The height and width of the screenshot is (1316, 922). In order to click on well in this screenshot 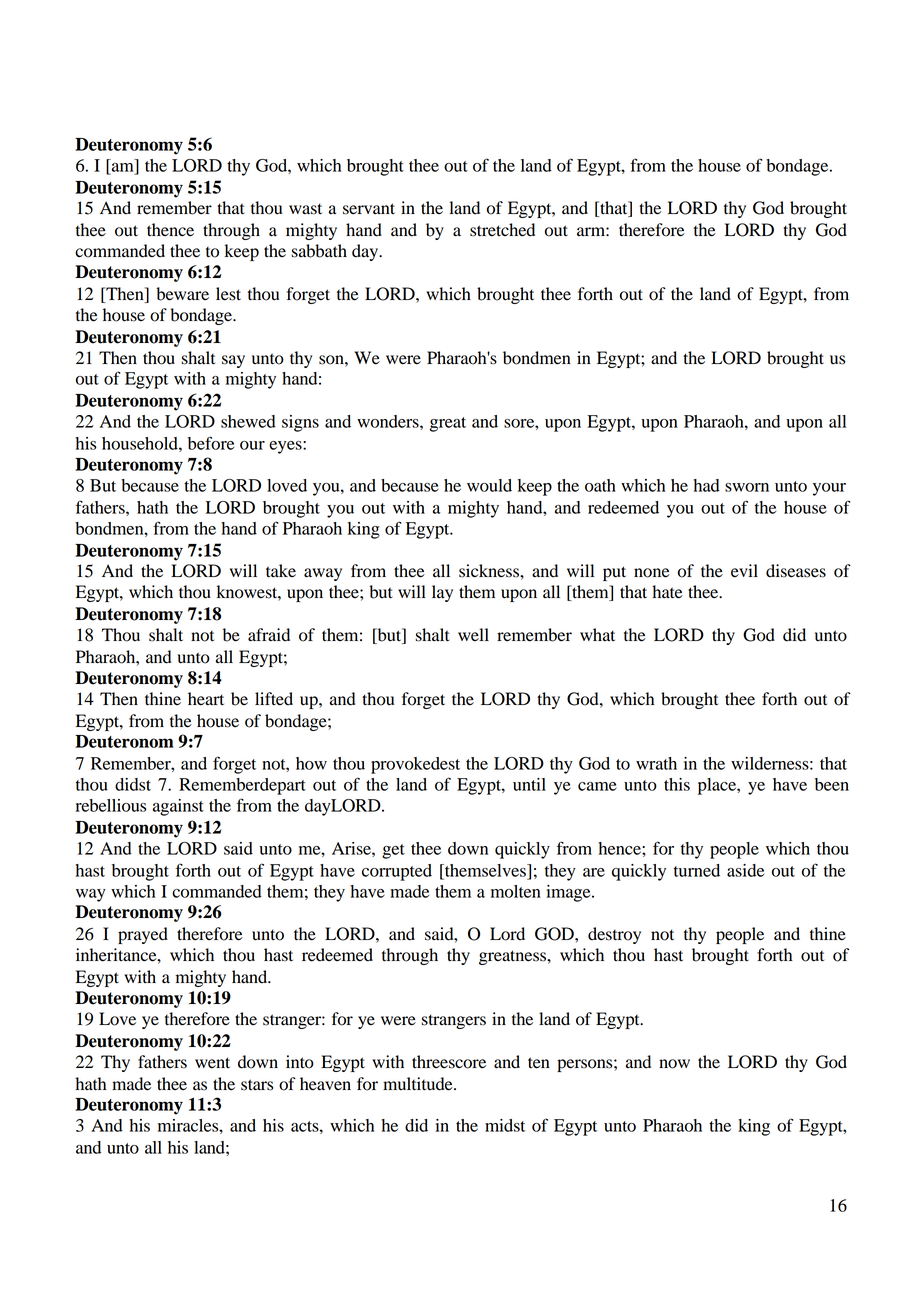, I will do `click(473, 635)`.
